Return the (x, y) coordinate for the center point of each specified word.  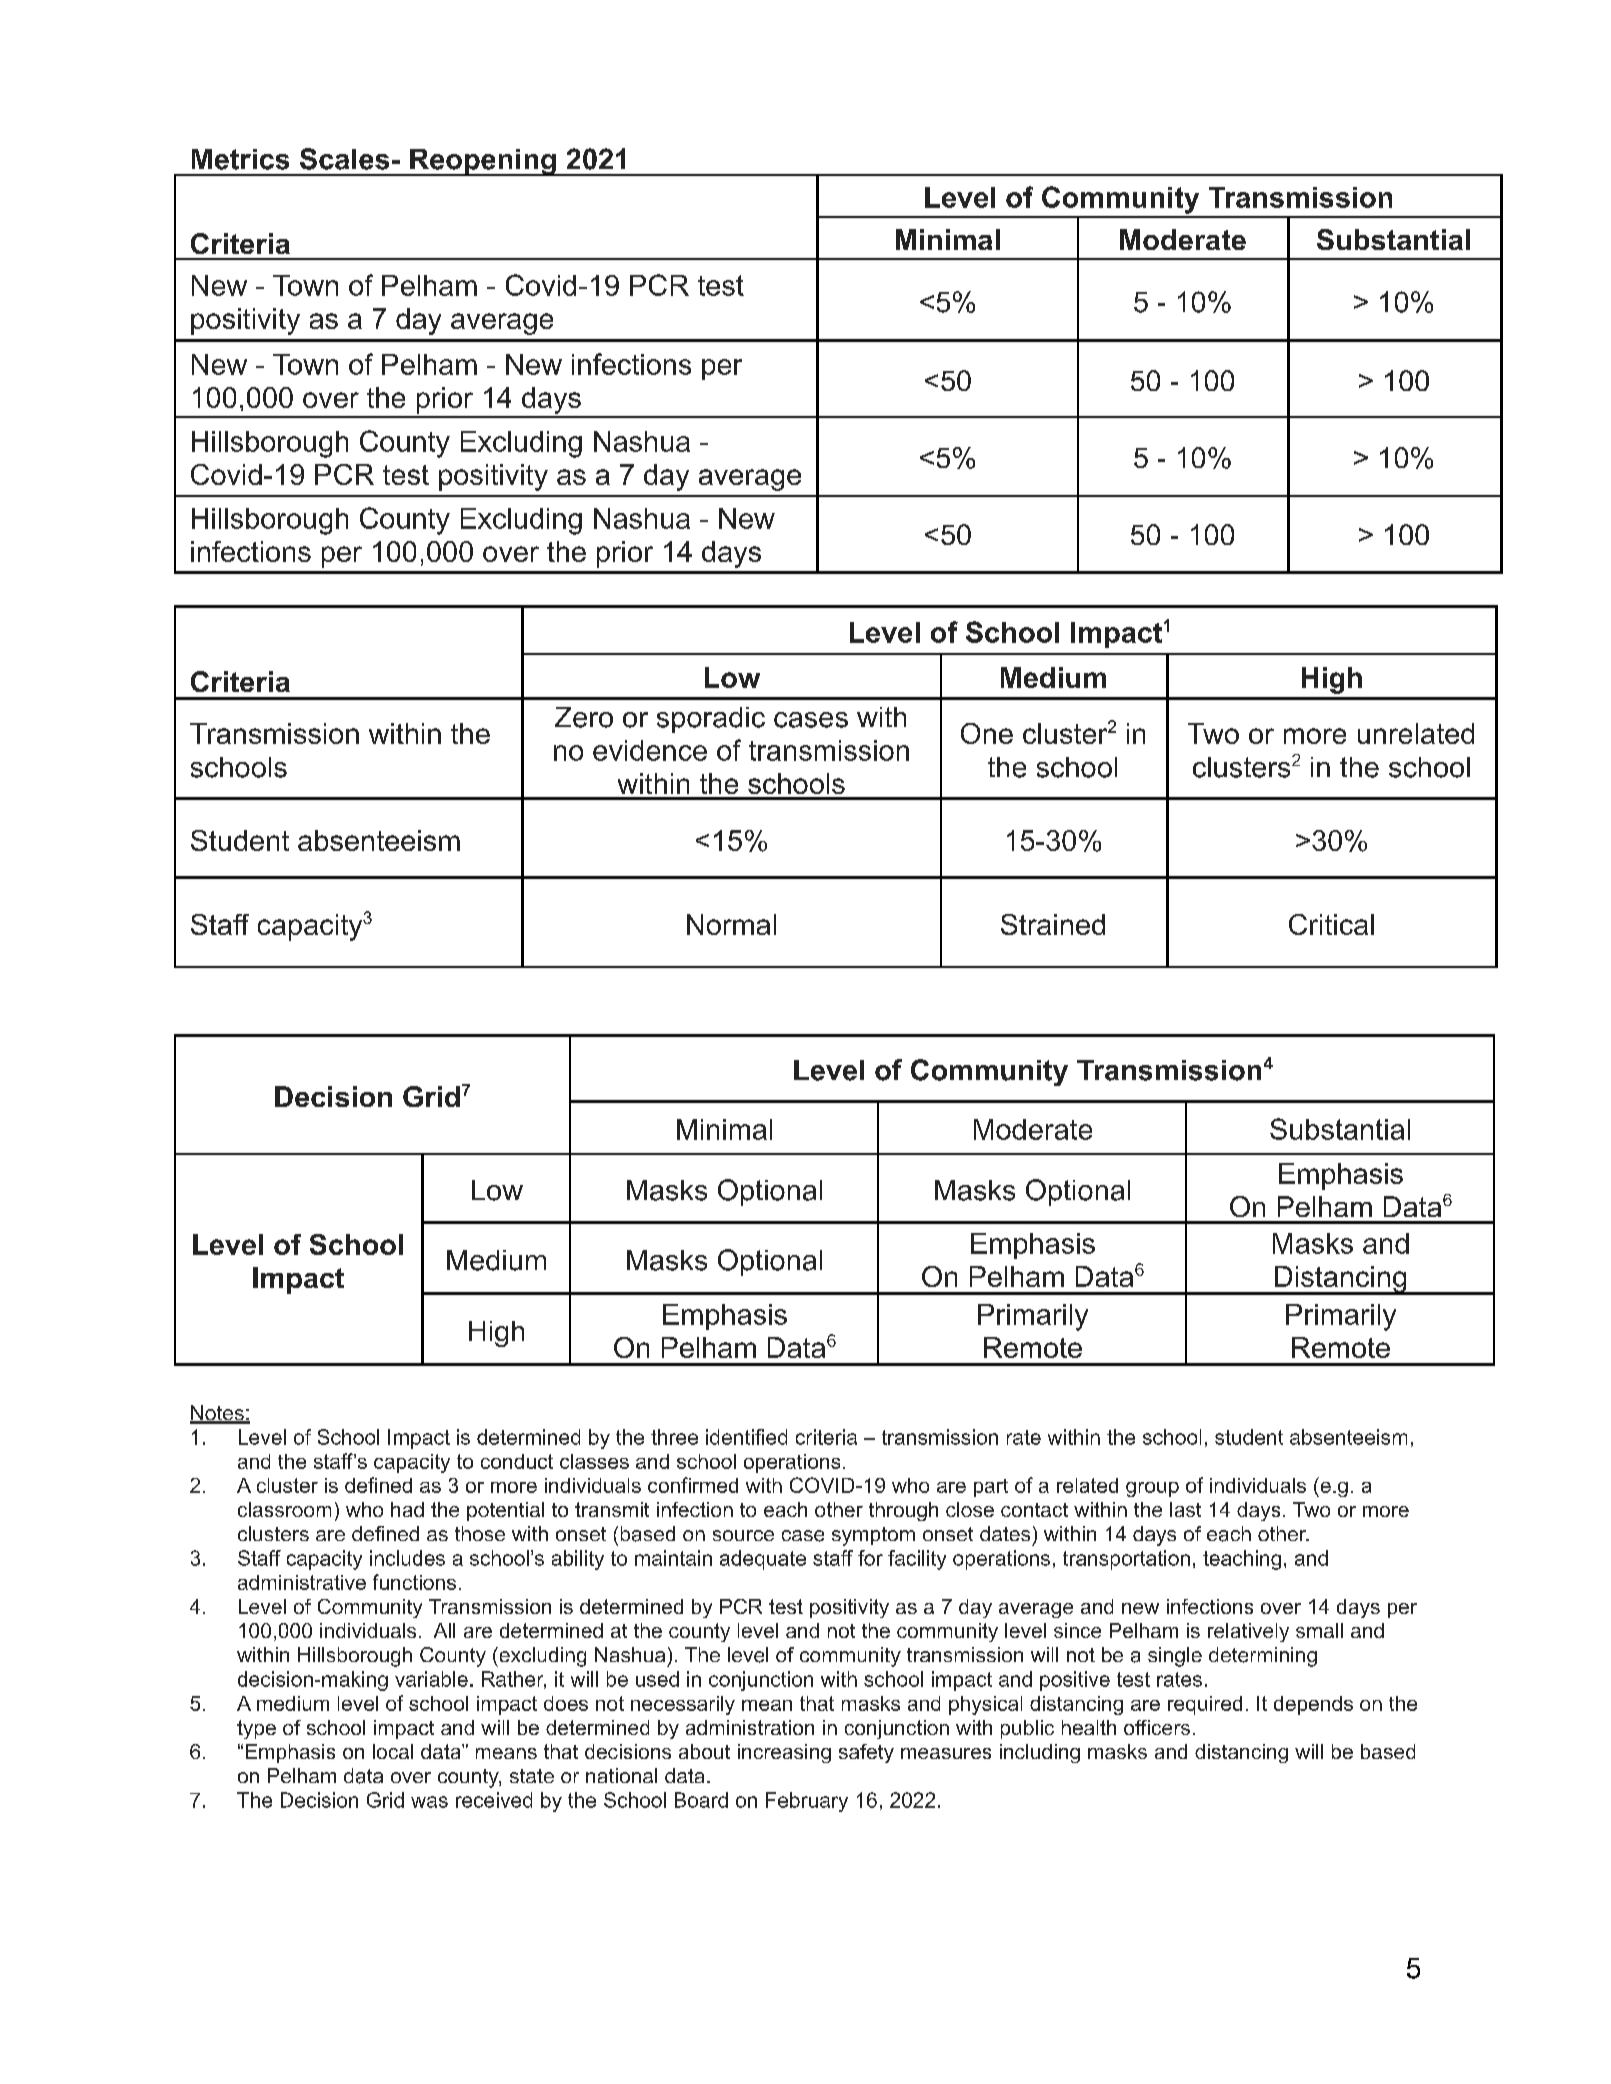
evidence (650, 750)
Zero (584, 717)
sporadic (711, 720)
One (987, 733)
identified (746, 1437)
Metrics (240, 159)
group (1152, 1489)
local (393, 1751)
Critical (1331, 924)
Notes (218, 1414)
